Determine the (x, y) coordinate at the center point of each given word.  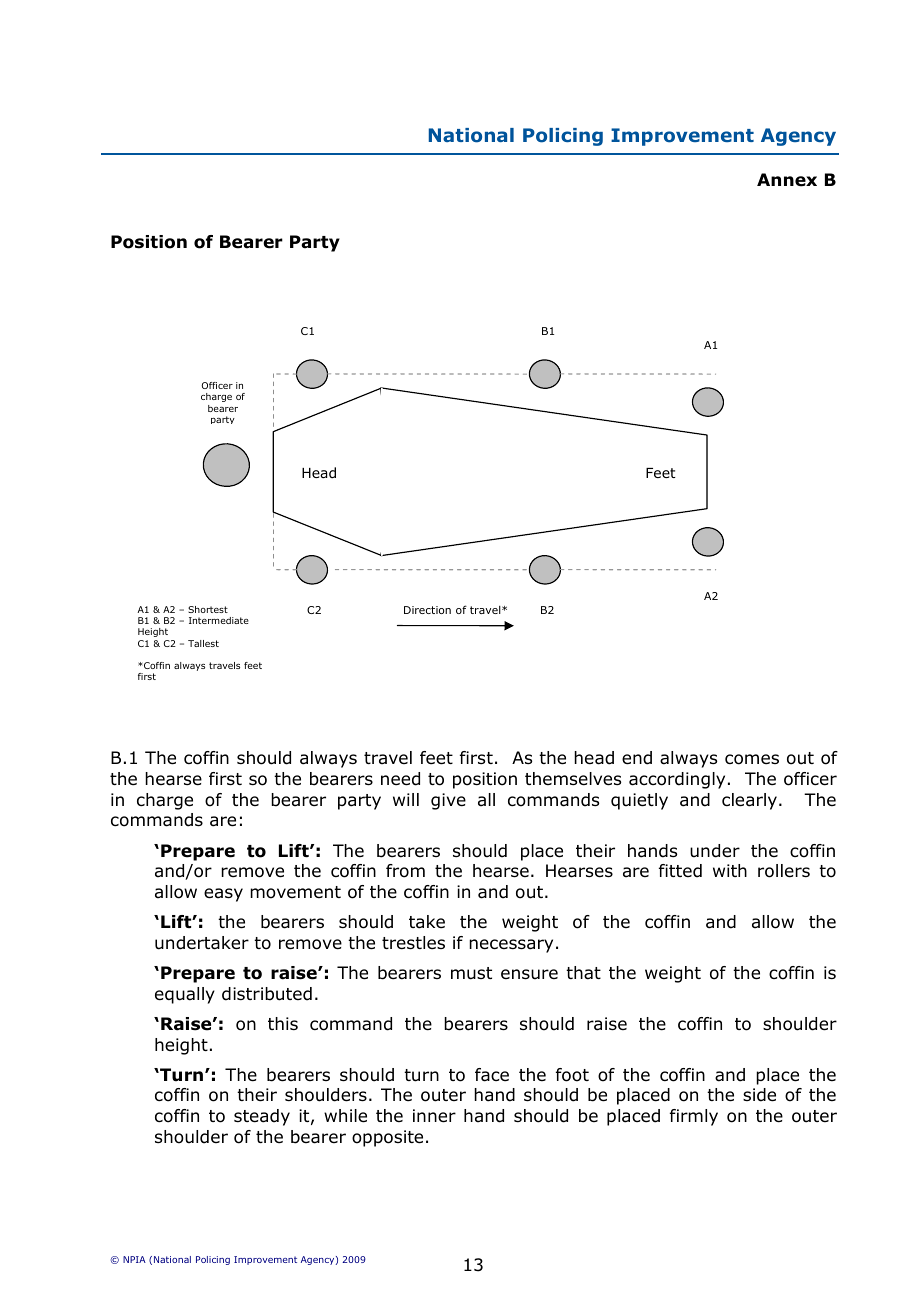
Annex (787, 180)
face (492, 1075)
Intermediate (219, 620)
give (448, 801)
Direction (427, 610)
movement (295, 892)
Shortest (208, 609)
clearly (751, 801)
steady (262, 1117)
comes (752, 759)
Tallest (203, 643)
